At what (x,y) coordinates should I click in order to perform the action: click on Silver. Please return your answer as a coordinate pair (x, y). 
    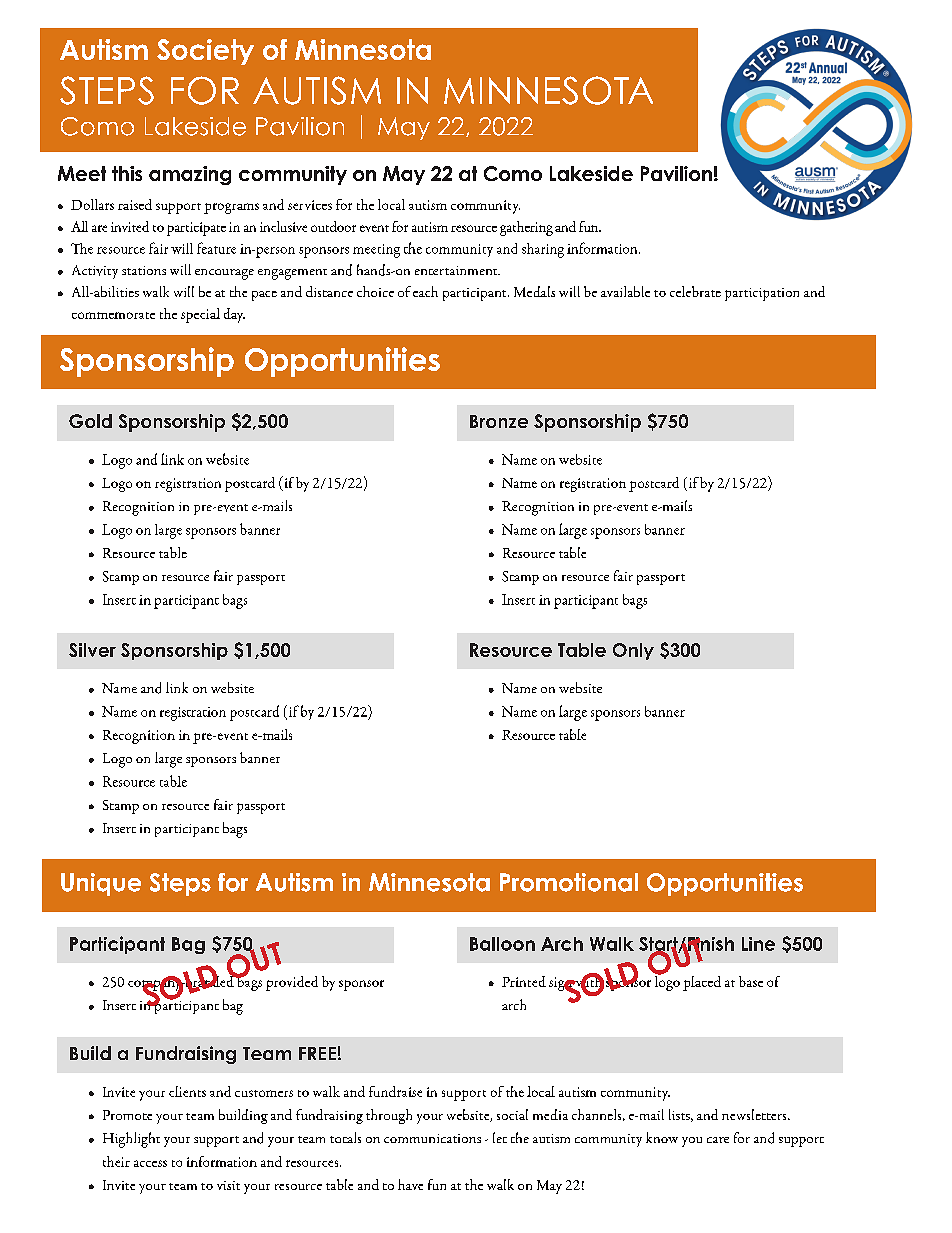
    Looking at the image, I should click on (92, 650).
